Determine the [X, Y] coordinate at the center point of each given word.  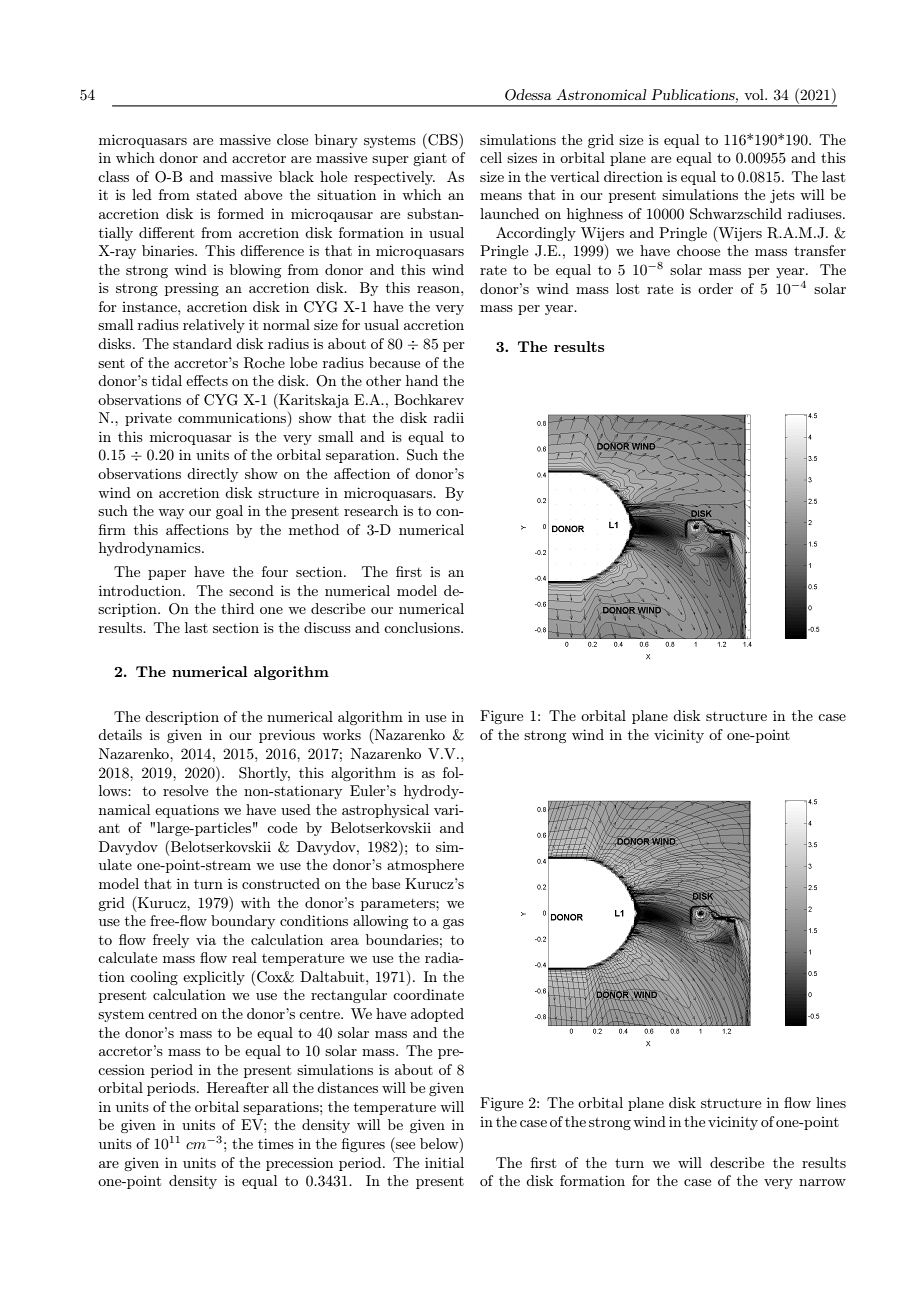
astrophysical [385, 811]
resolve [185, 790]
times [276, 1143]
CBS [443, 139]
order [715, 288]
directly [212, 475]
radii [449, 417]
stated [216, 194]
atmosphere [425, 866]
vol [755, 94]
